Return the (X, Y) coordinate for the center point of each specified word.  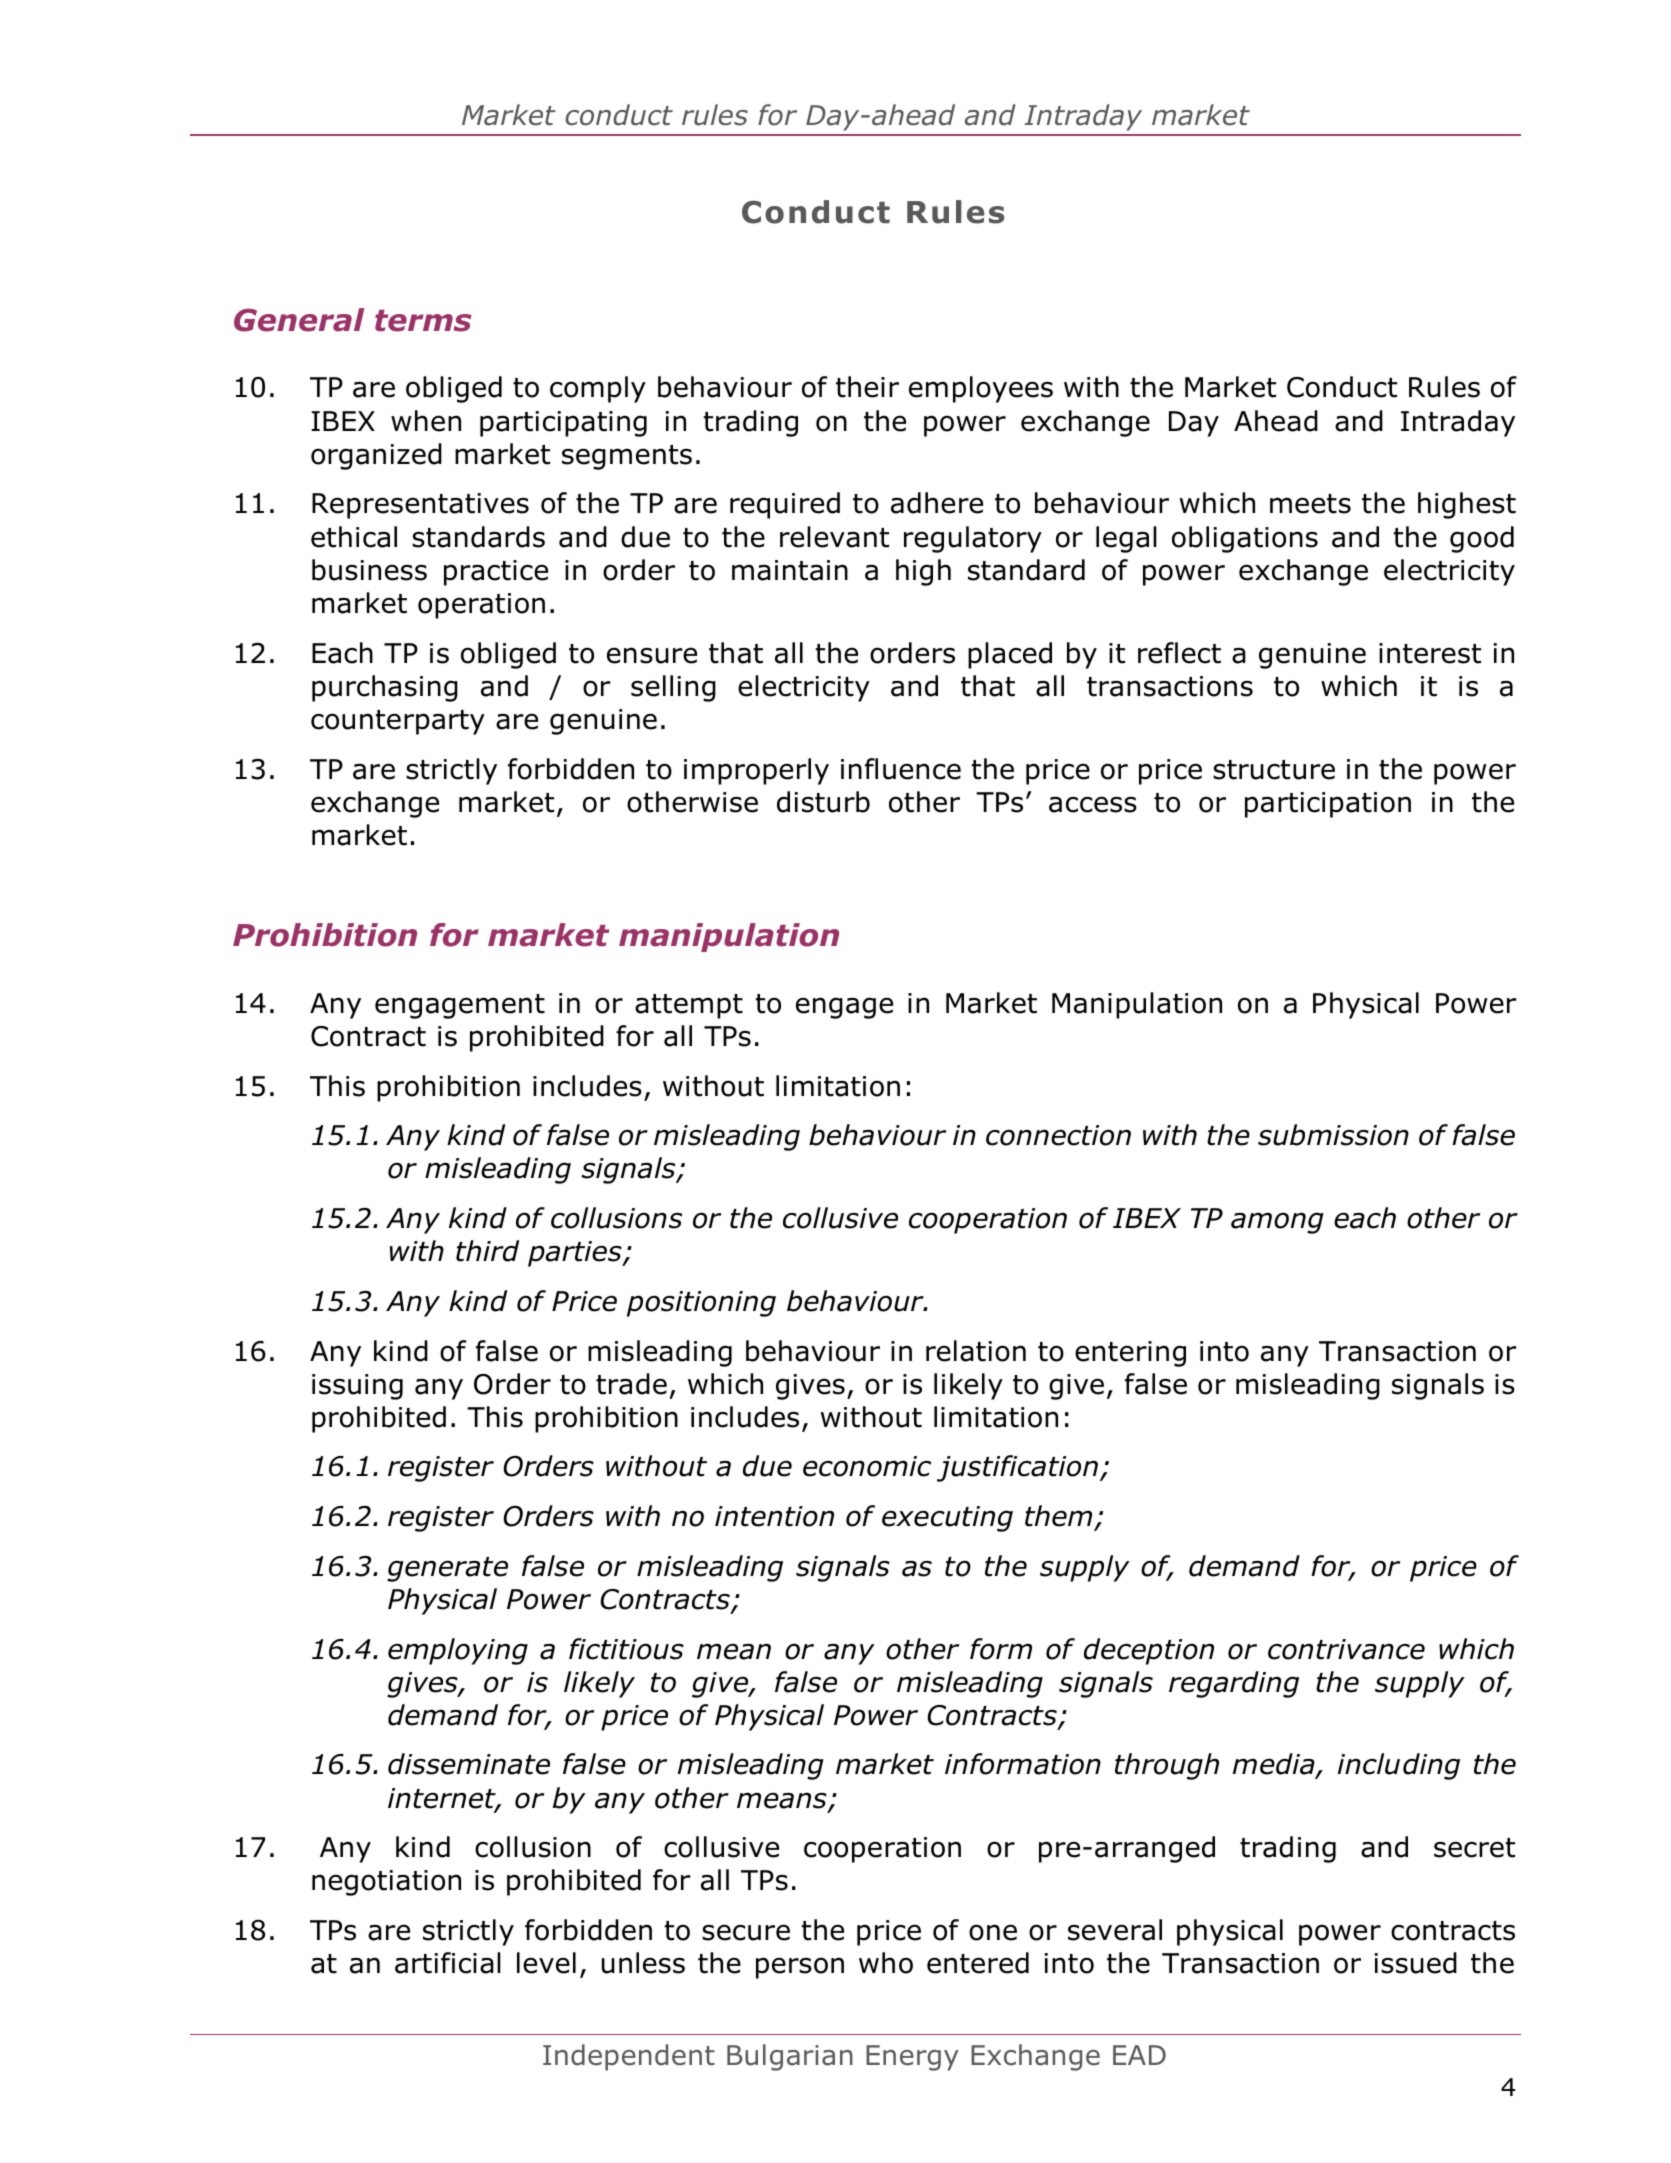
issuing (357, 1387)
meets (1310, 504)
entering (1130, 1354)
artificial (448, 1963)
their (867, 387)
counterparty (398, 722)
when (426, 421)
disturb (823, 802)
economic (867, 1466)
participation (1328, 805)
